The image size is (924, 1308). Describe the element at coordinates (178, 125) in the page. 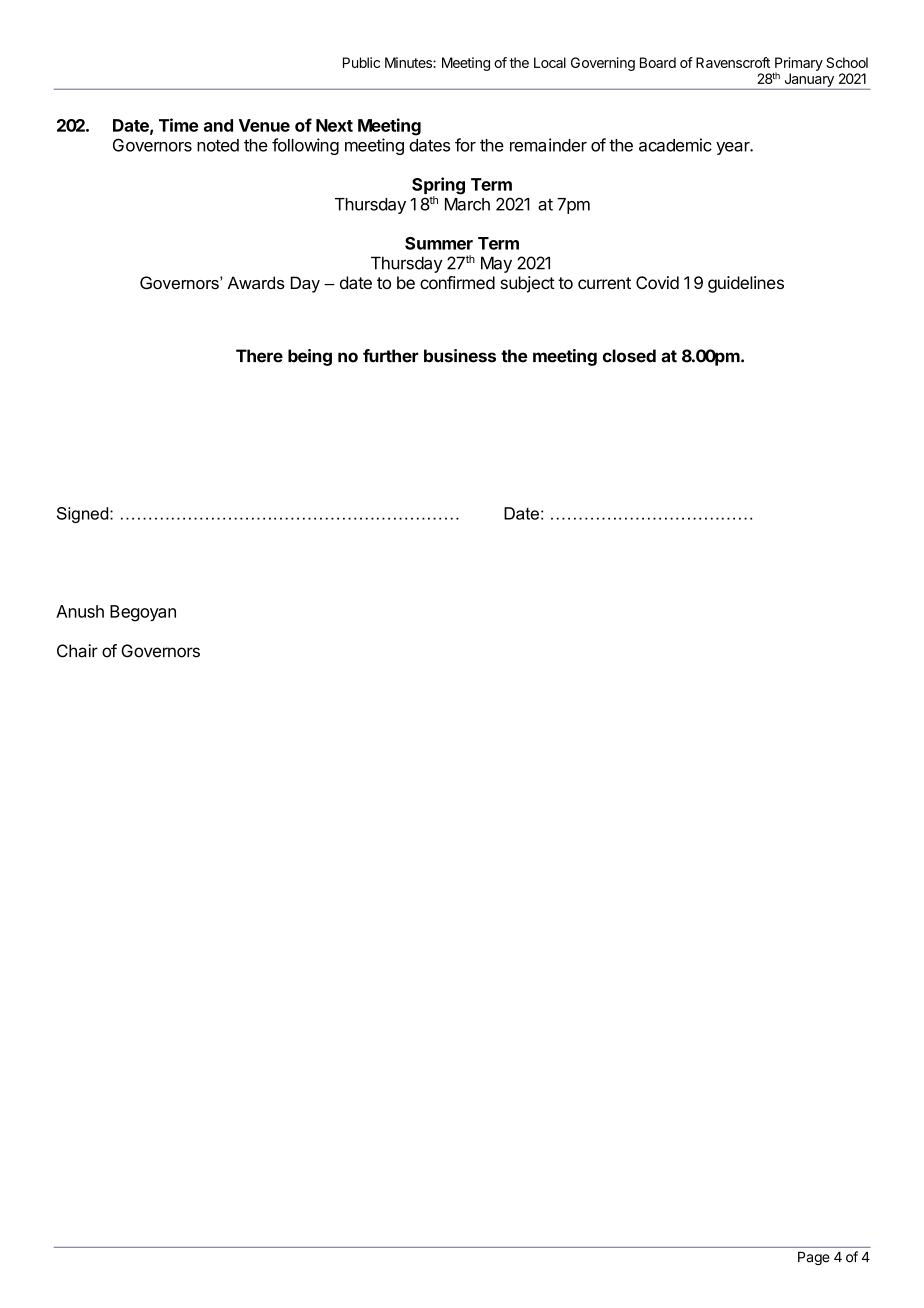

I see `Time` at that location.
